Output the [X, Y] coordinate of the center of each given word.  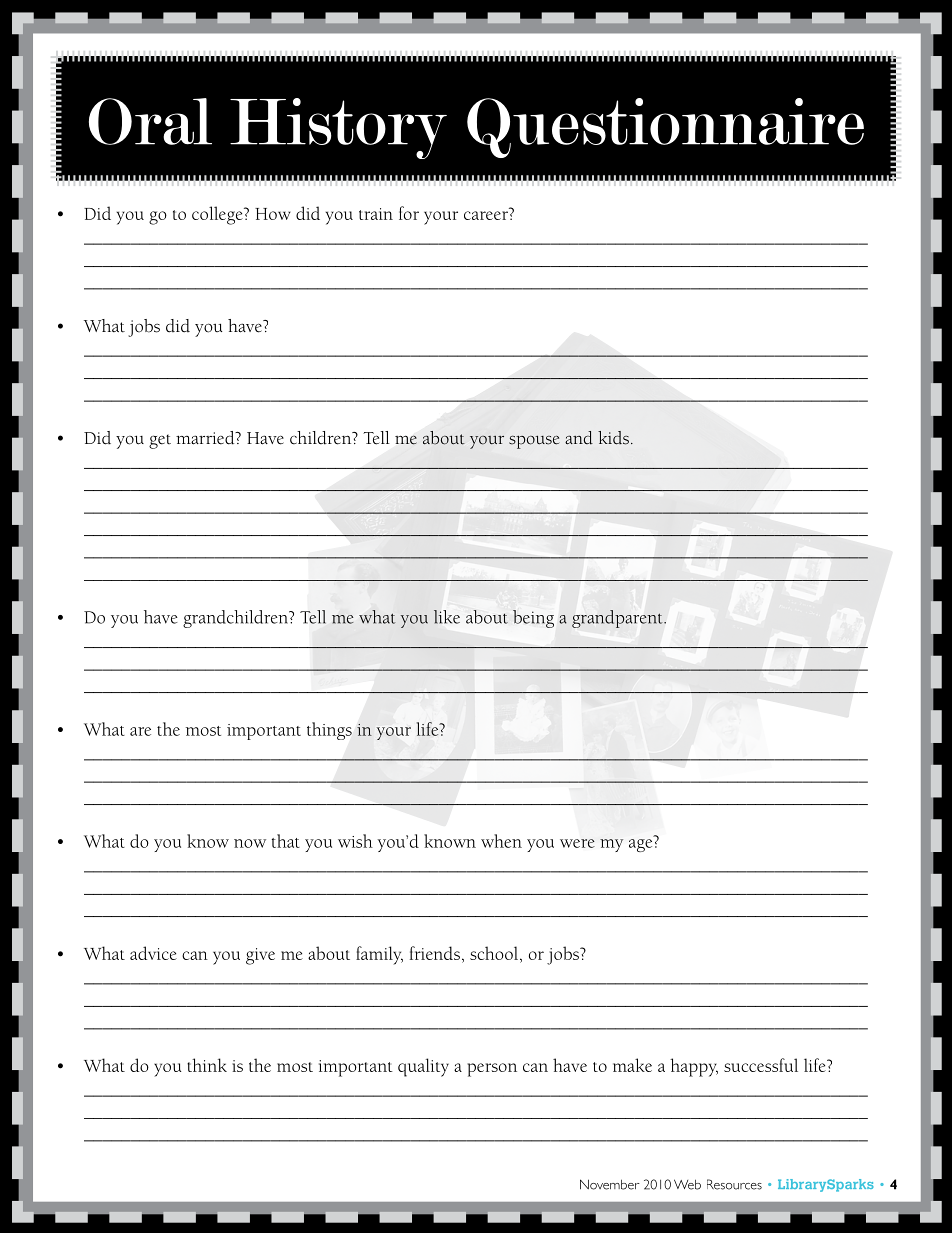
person [492, 1070]
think [207, 1065]
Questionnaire [665, 128]
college [218, 215]
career [486, 215]
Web [687, 1184]
